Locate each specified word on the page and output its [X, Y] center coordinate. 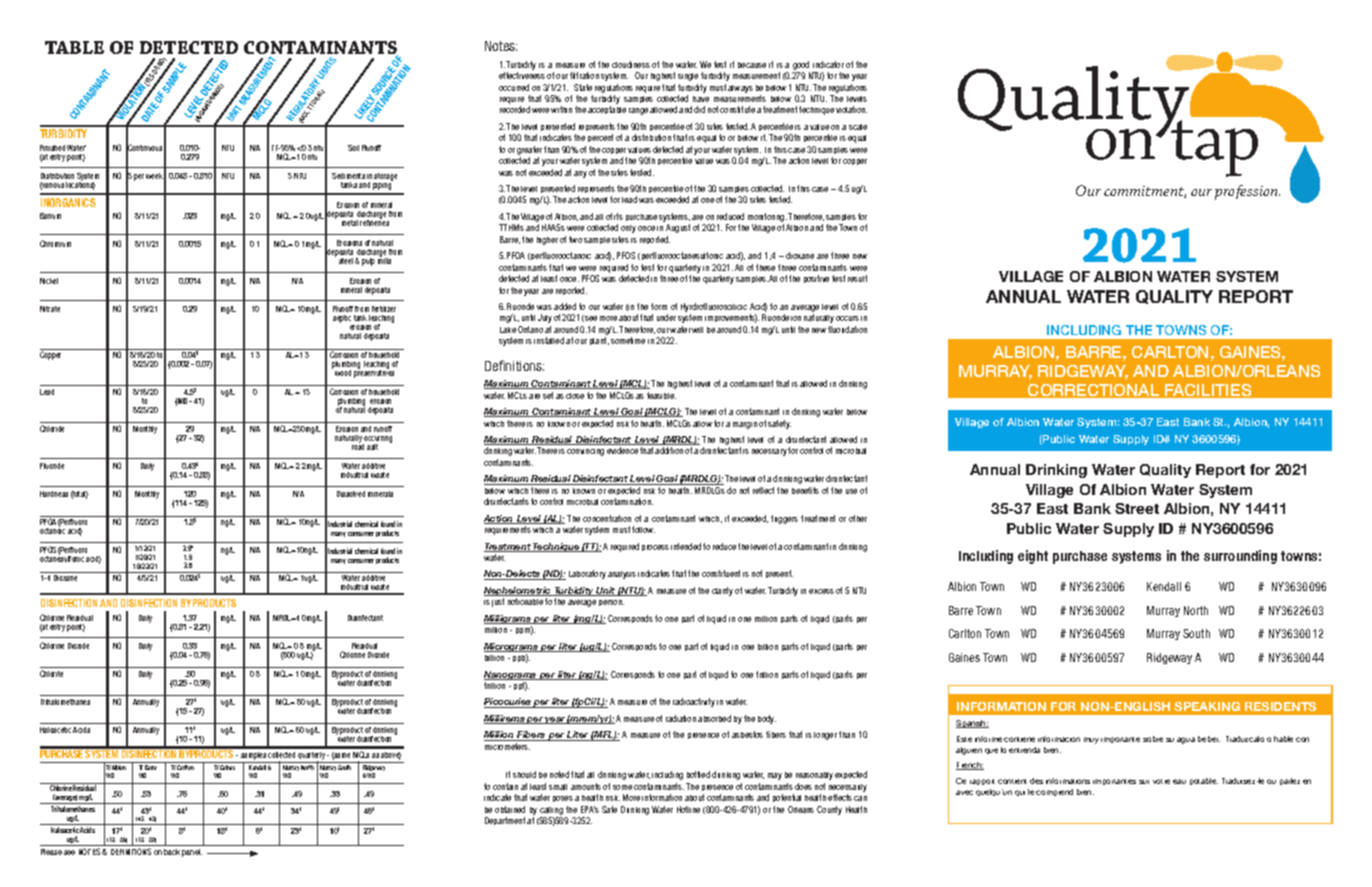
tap [1214, 147]
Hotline [688, 809]
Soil [353, 148]
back [172, 852]
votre [1161, 781]
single [688, 77]
